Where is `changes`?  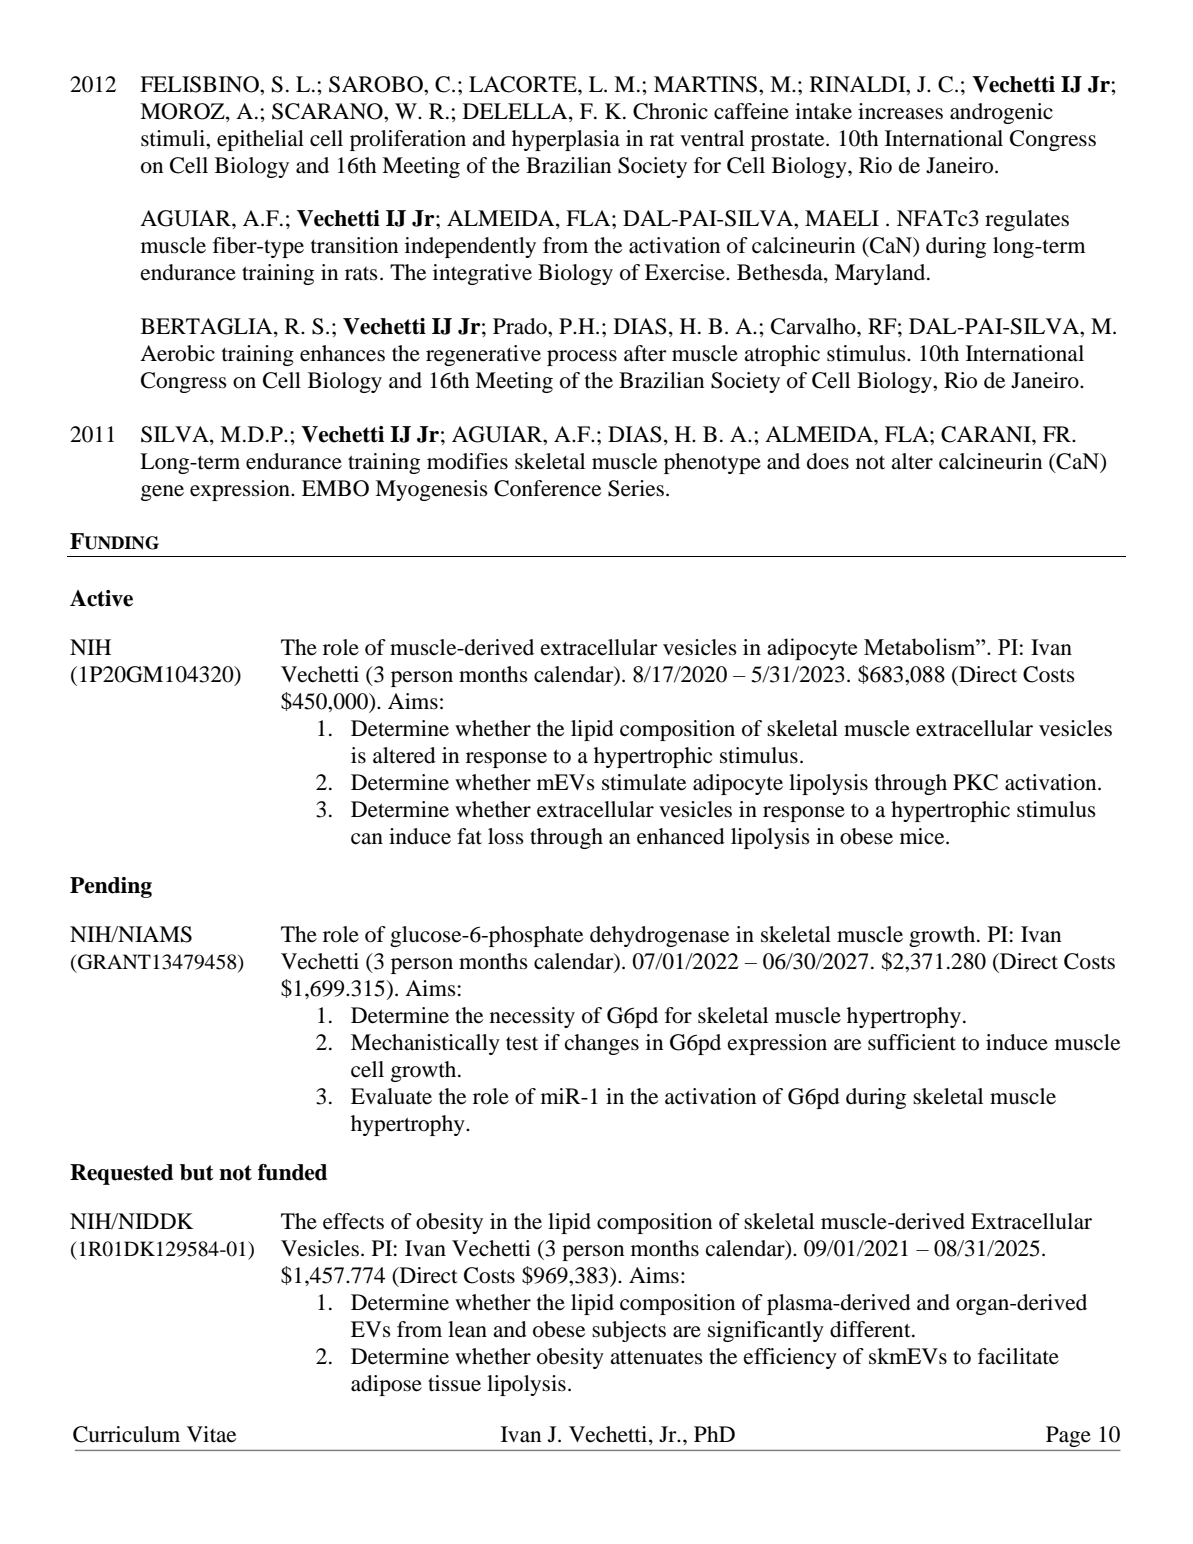 changes is located at coordinates (602, 1044).
